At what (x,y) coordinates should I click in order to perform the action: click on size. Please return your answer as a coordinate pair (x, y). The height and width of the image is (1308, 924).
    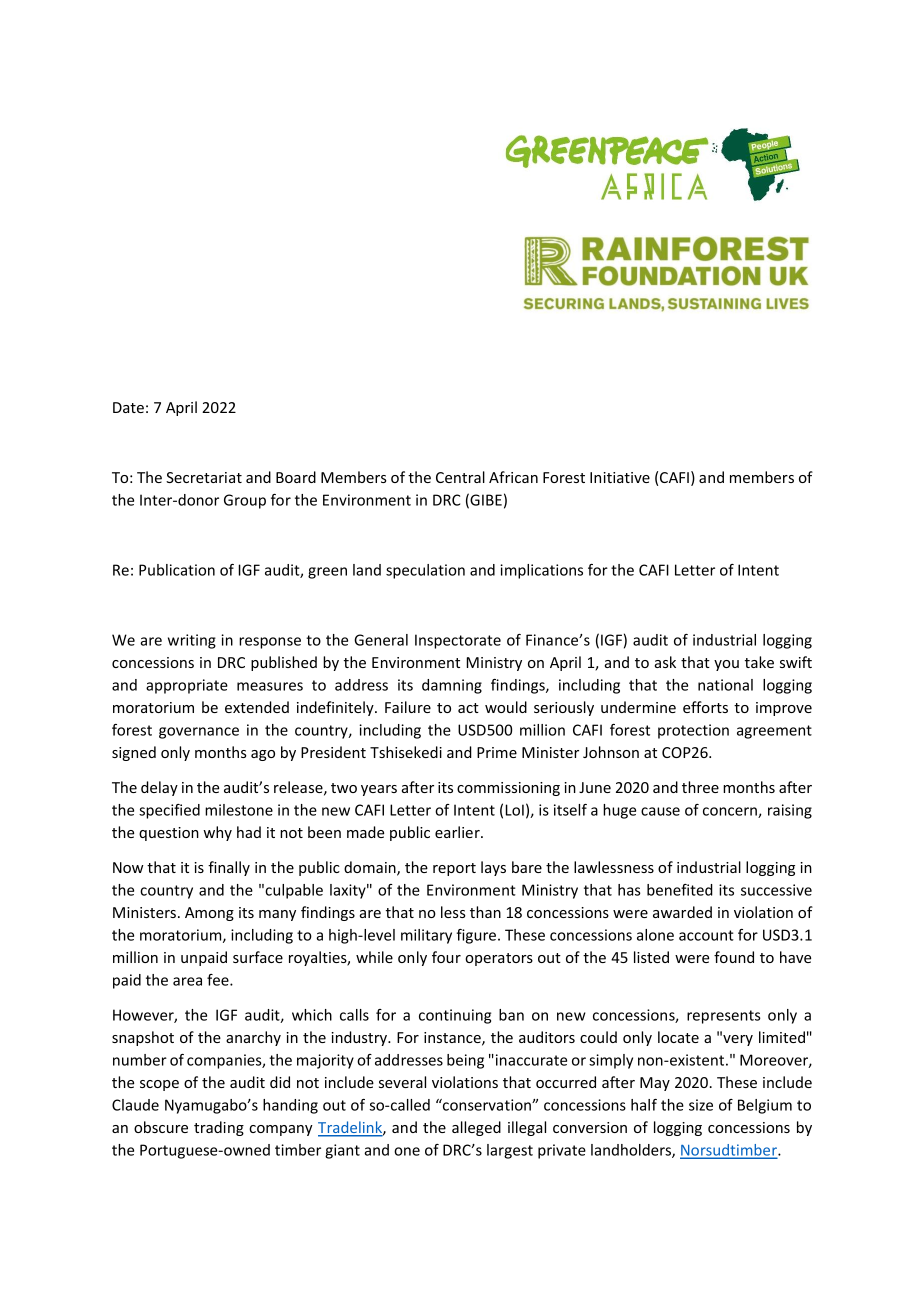
    Looking at the image, I should click on (701, 1105).
